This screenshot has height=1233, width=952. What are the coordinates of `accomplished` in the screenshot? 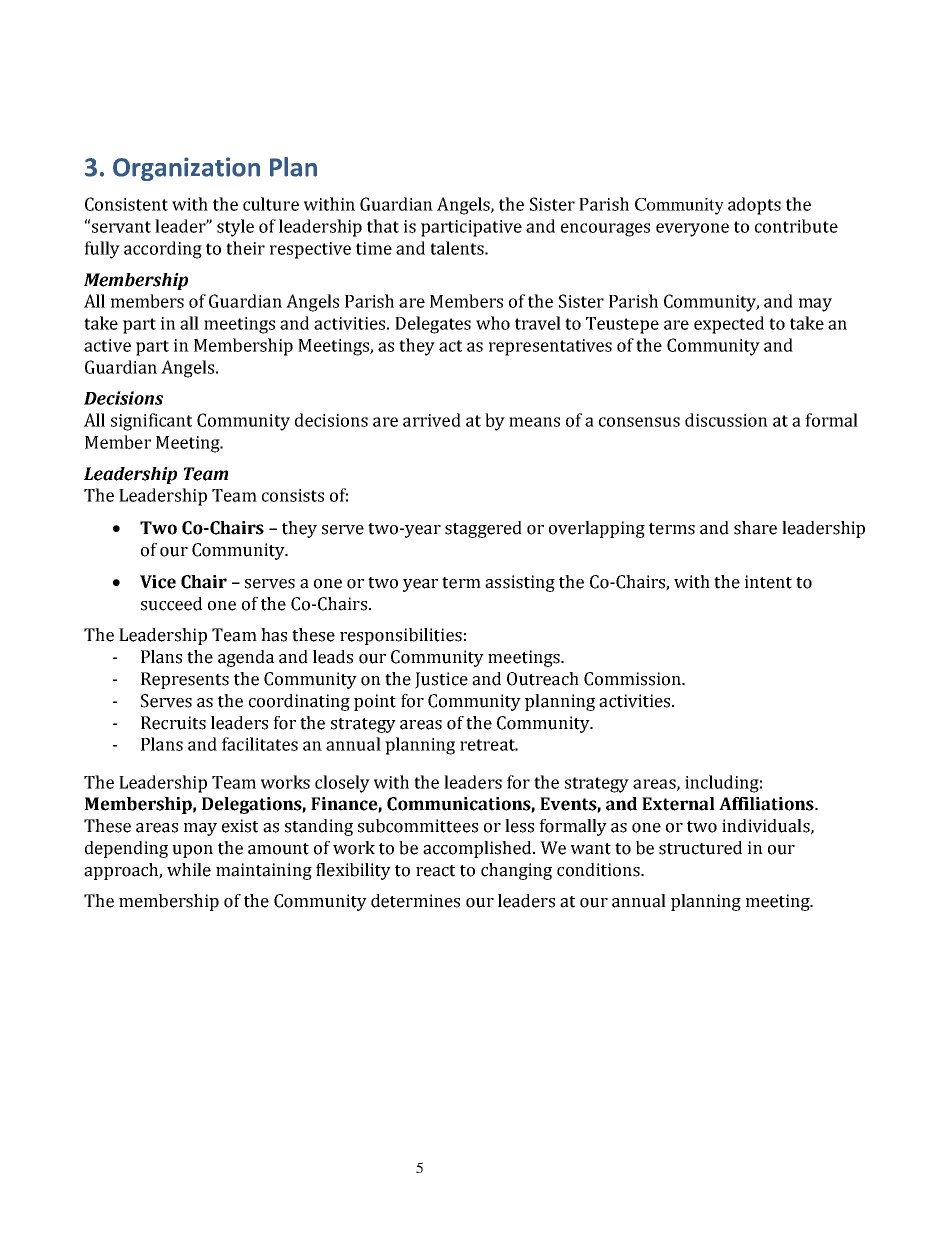 It's located at (478, 849).
